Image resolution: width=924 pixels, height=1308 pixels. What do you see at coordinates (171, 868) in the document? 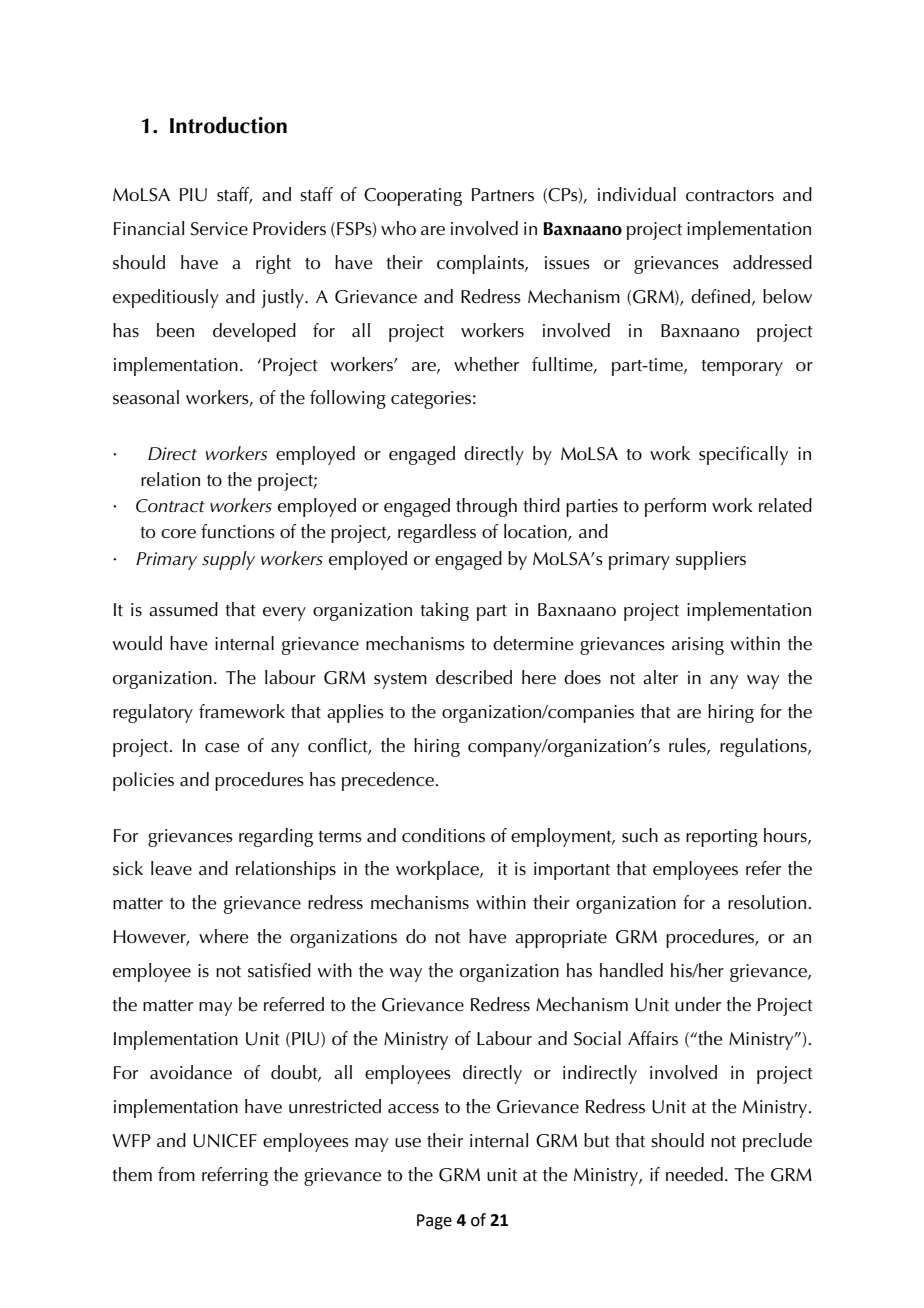
I see `leave` at bounding box center [171, 868].
